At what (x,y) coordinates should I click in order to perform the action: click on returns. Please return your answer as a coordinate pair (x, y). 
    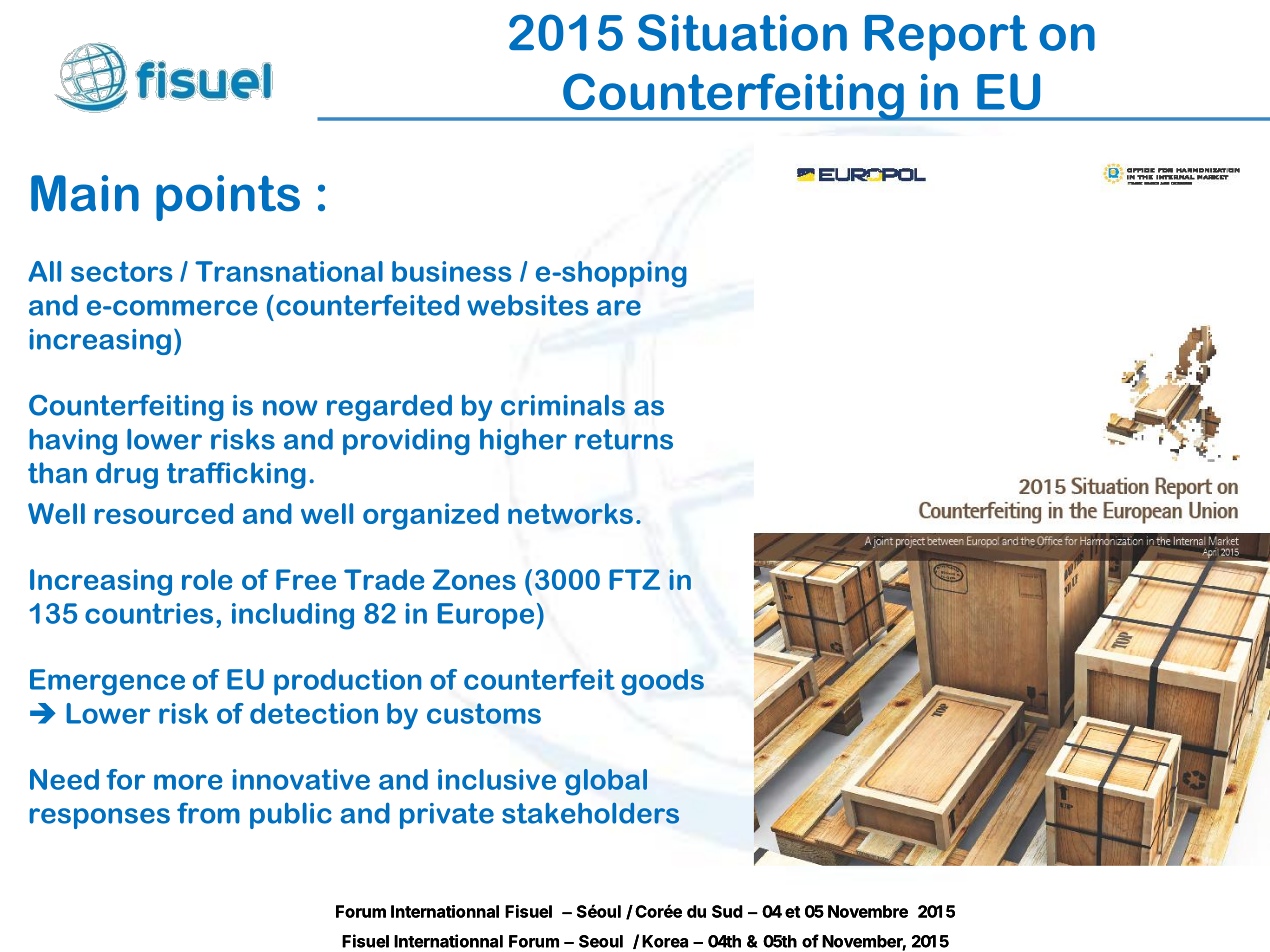
    Looking at the image, I should click on (624, 439).
